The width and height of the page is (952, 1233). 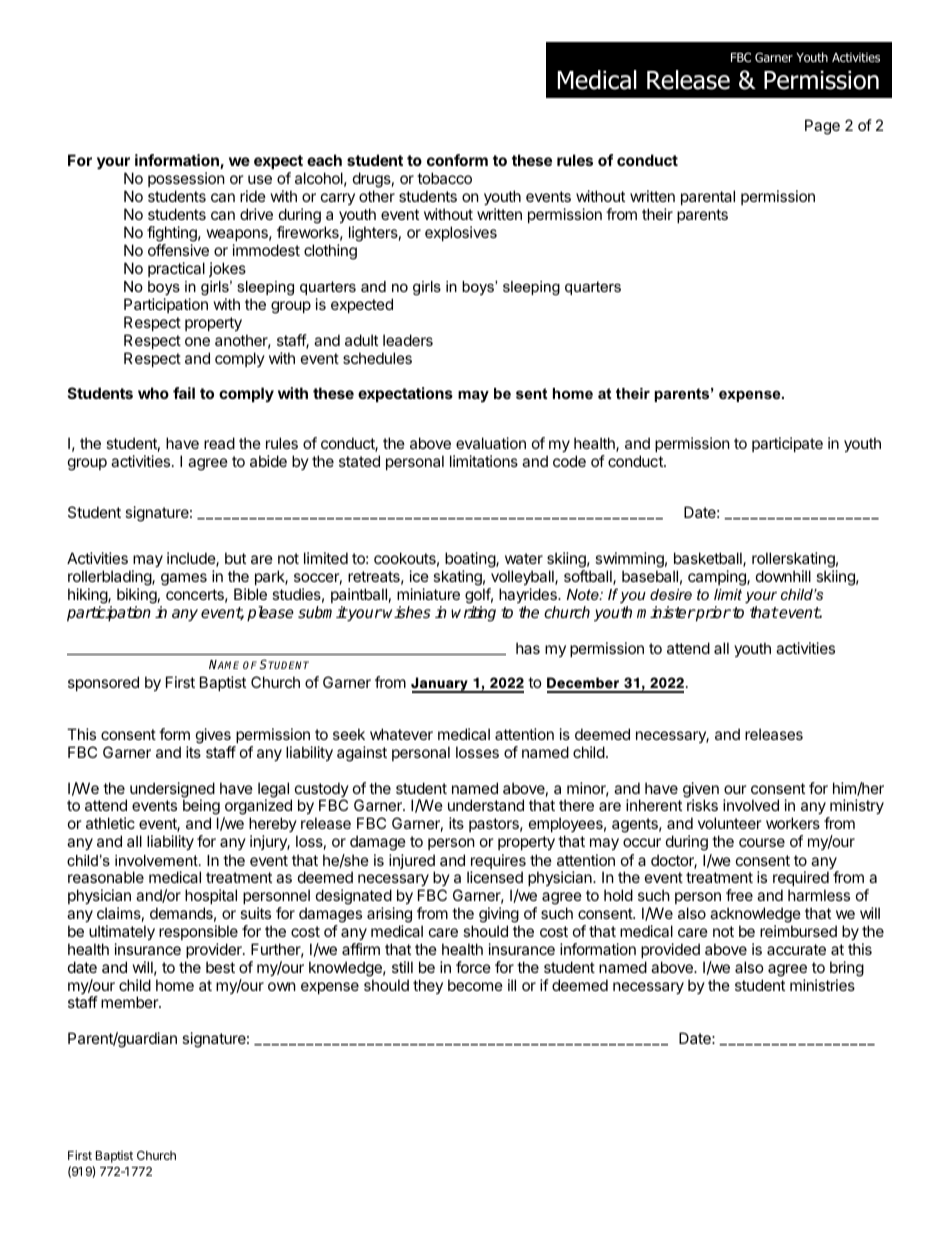 What do you see at coordinates (444, 178) in the page?
I see `tobacco` at bounding box center [444, 178].
